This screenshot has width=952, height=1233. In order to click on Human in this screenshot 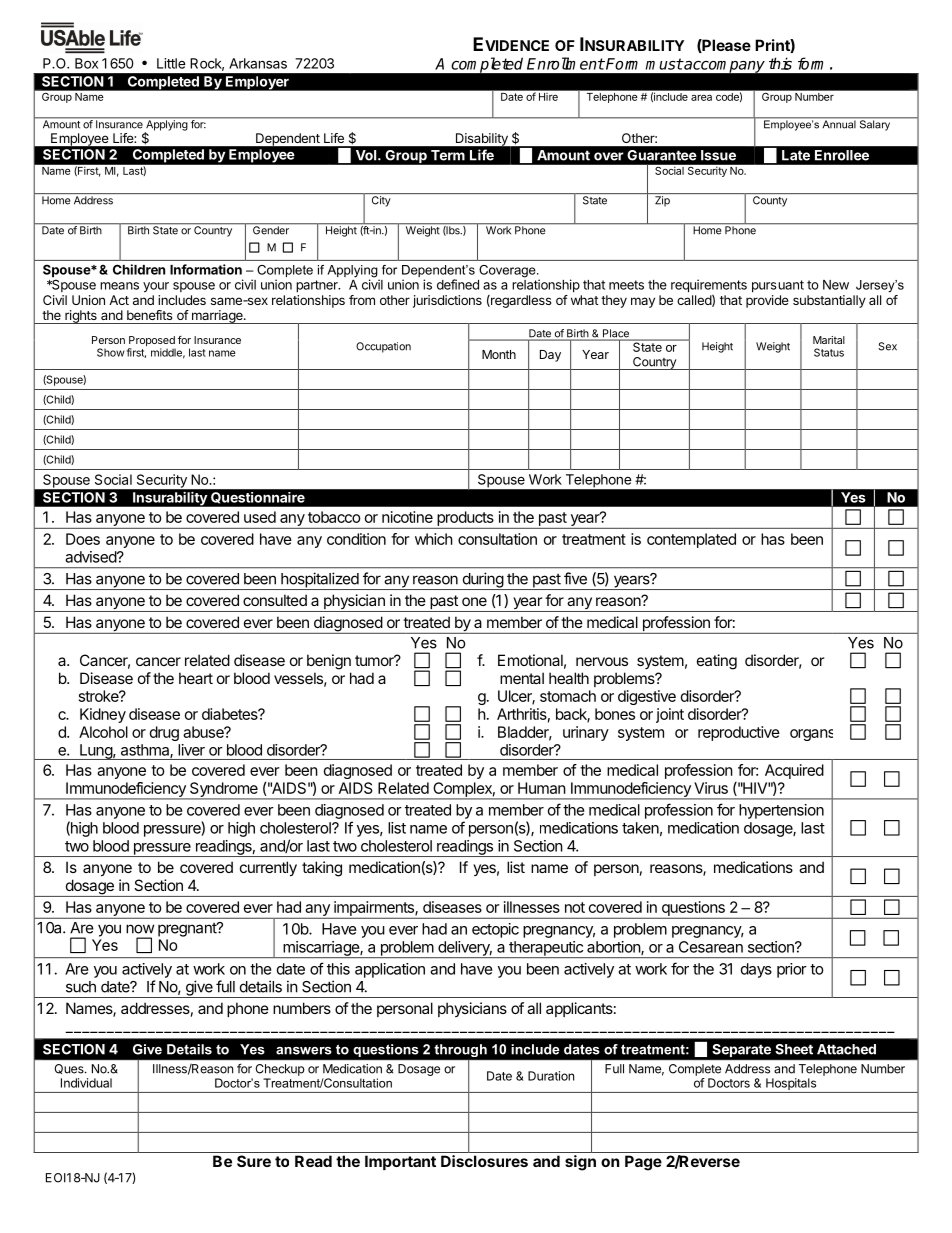, I will do `click(542, 788)`.
